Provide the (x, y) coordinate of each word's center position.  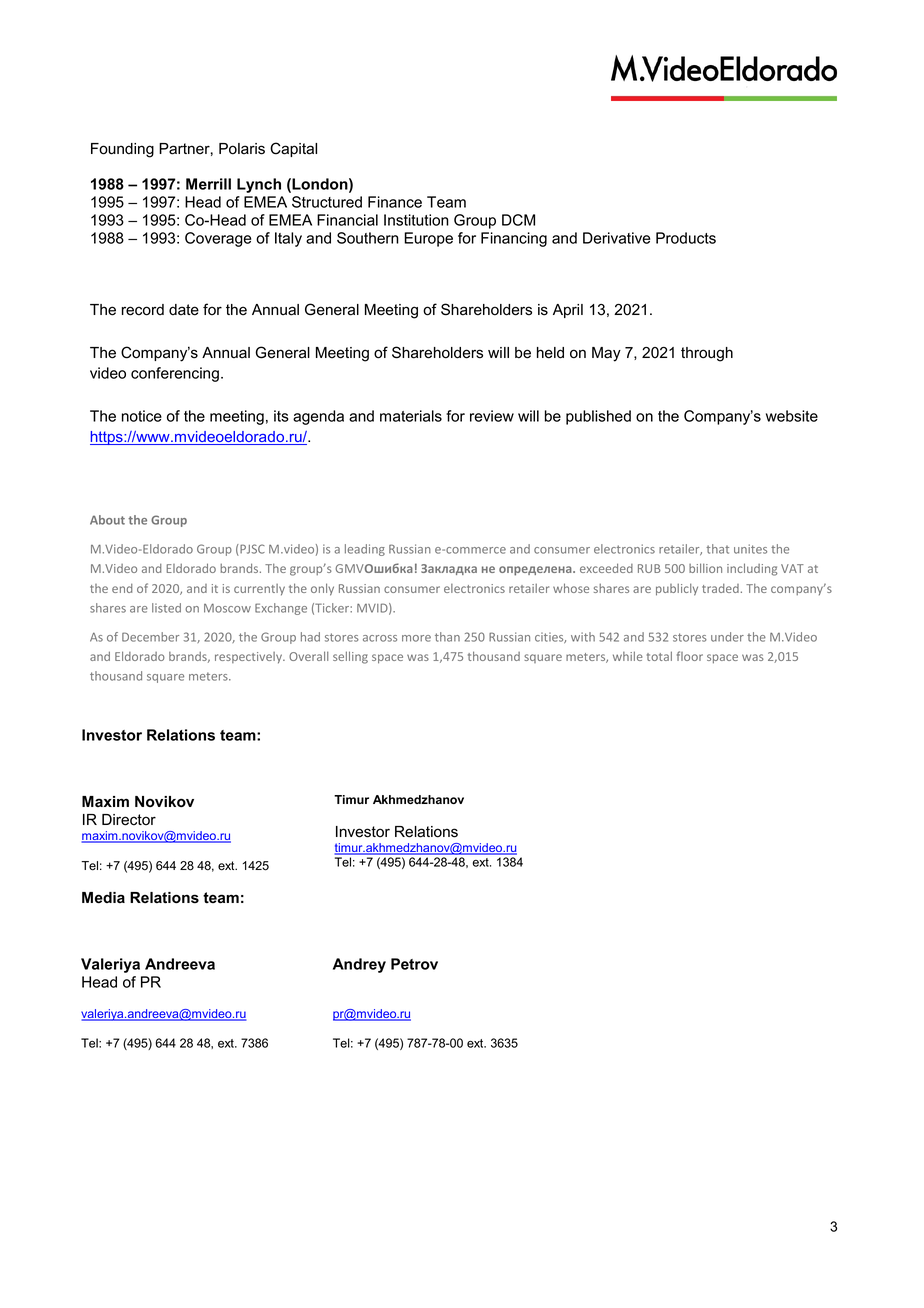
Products (686, 238)
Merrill (208, 184)
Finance (395, 202)
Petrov (414, 964)
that (717, 549)
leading (365, 550)
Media (103, 897)
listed (166, 608)
